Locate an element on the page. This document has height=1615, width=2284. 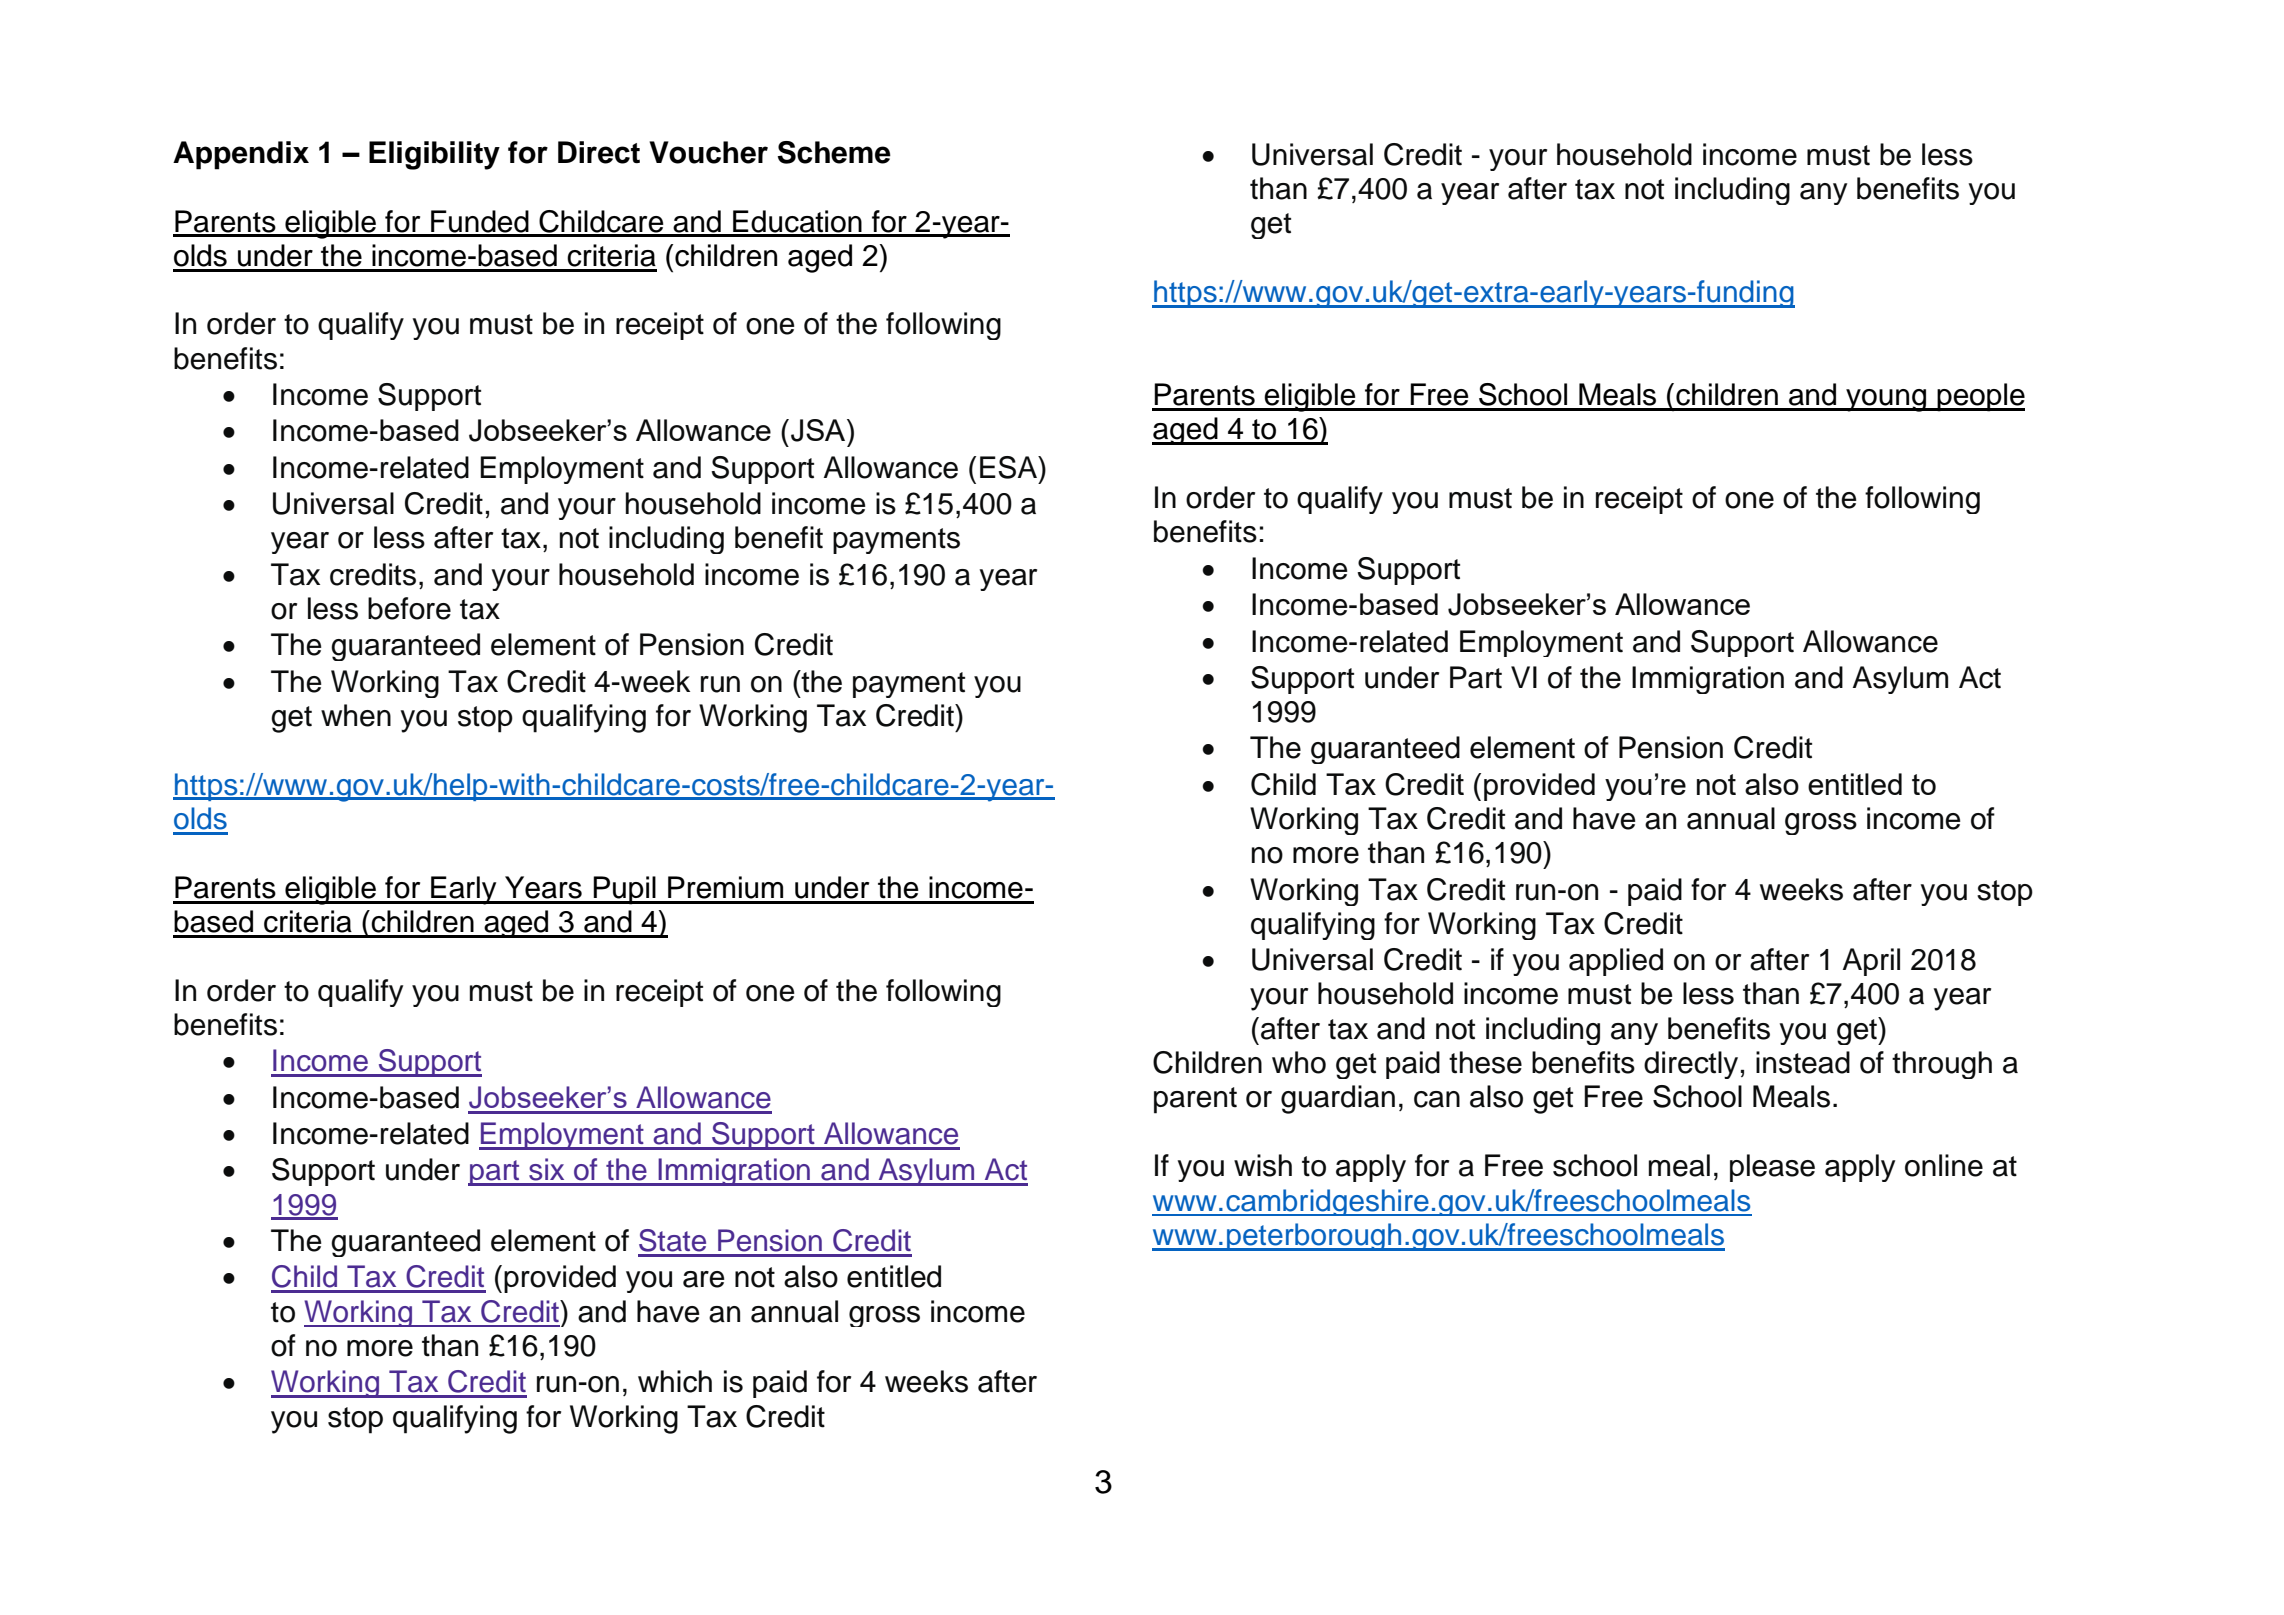
Eligibility is located at coordinates (434, 155).
